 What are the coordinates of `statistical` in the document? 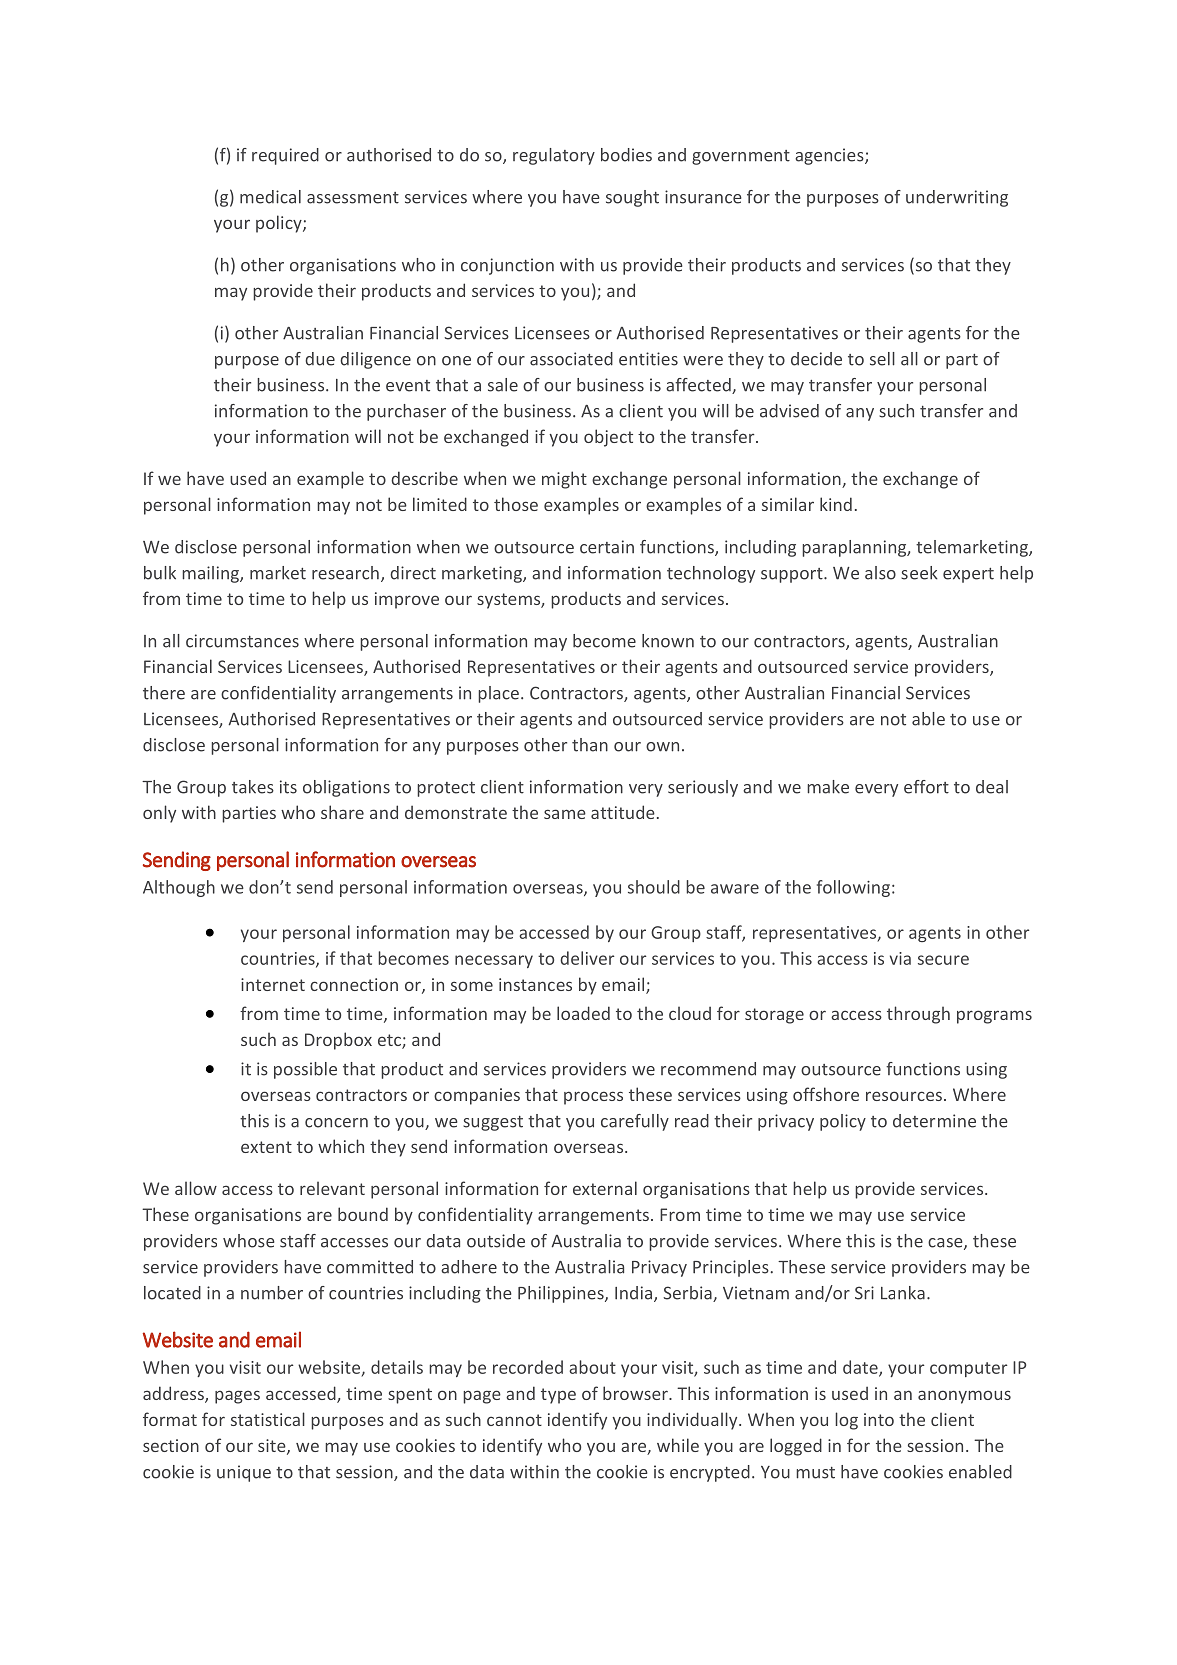 It's located at (268, 1419).
